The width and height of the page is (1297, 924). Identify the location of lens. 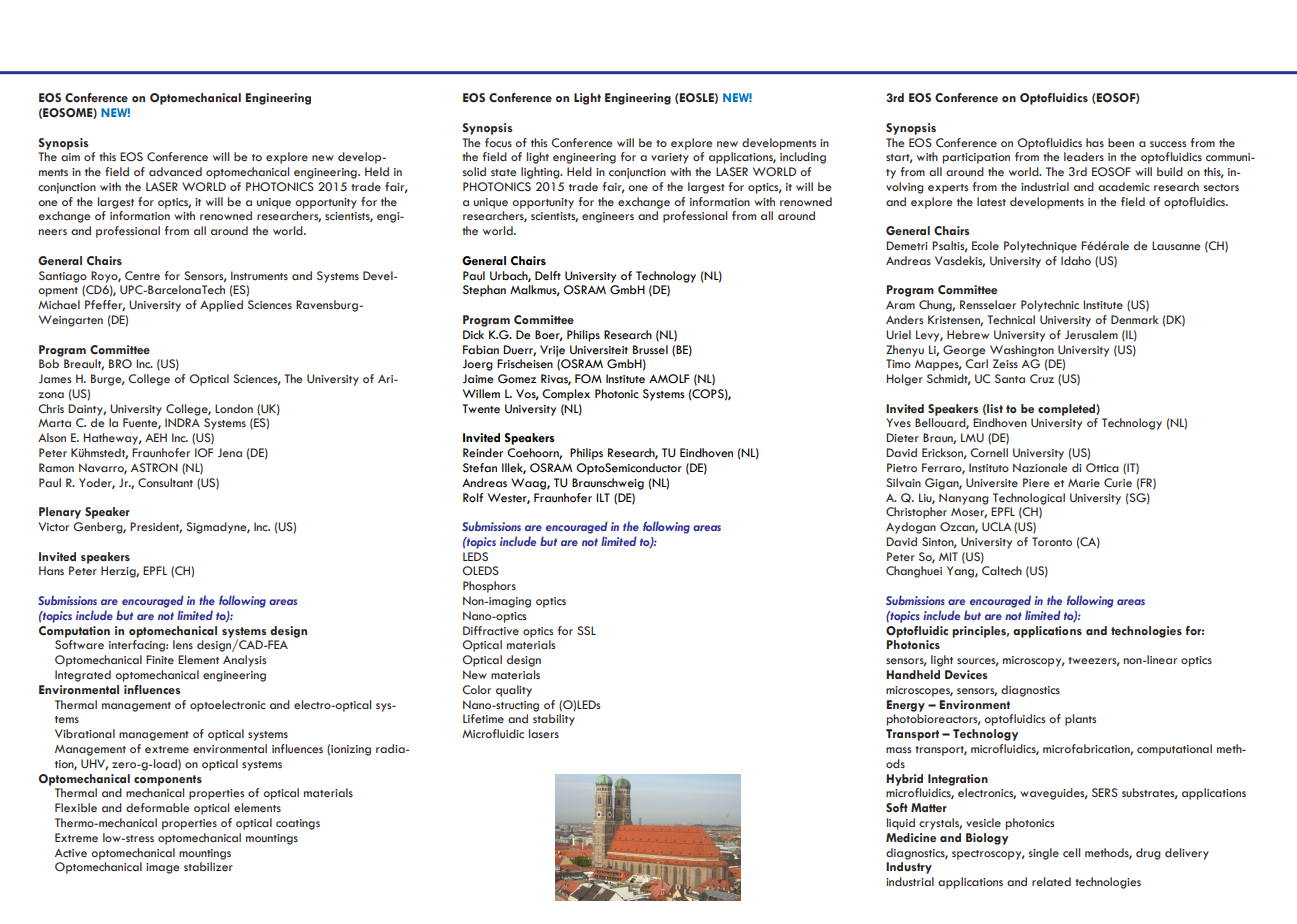
(183, 644).
